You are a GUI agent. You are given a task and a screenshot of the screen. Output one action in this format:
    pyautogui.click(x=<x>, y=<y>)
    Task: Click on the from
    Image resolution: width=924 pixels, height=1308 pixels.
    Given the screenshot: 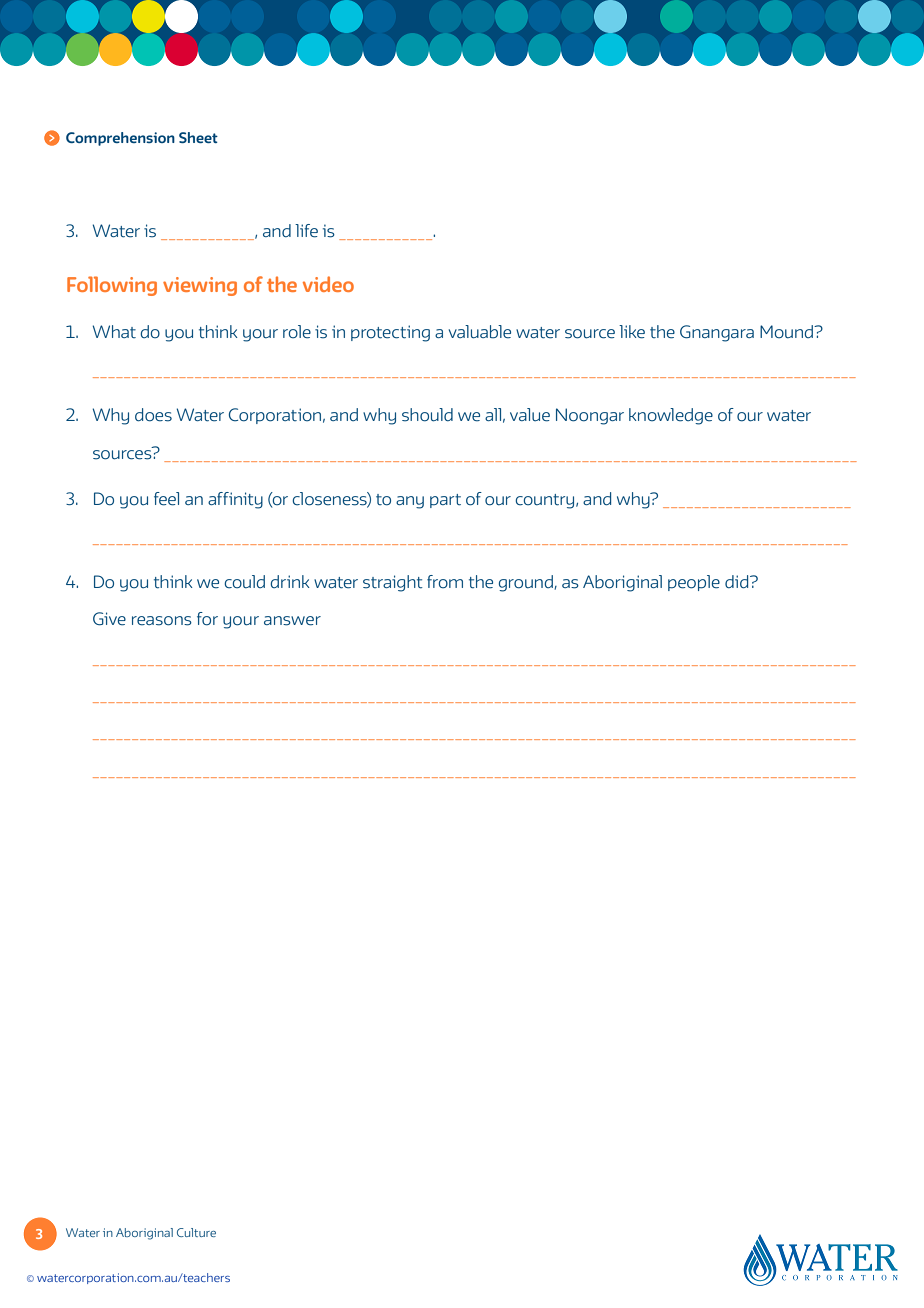 What is the action you would take?
    pyautogui.click(x=445, y=582)
